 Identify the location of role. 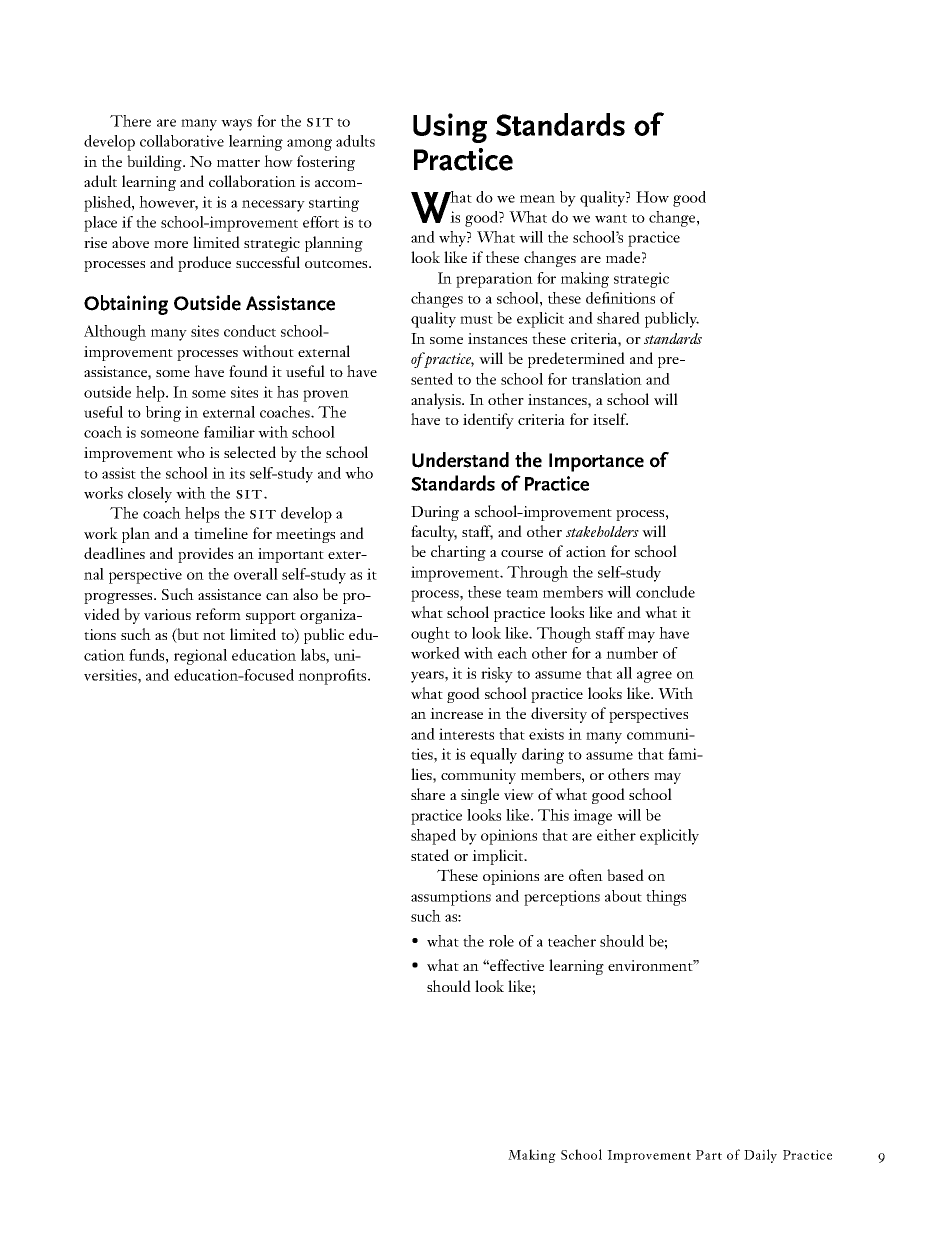
(501, 941).
